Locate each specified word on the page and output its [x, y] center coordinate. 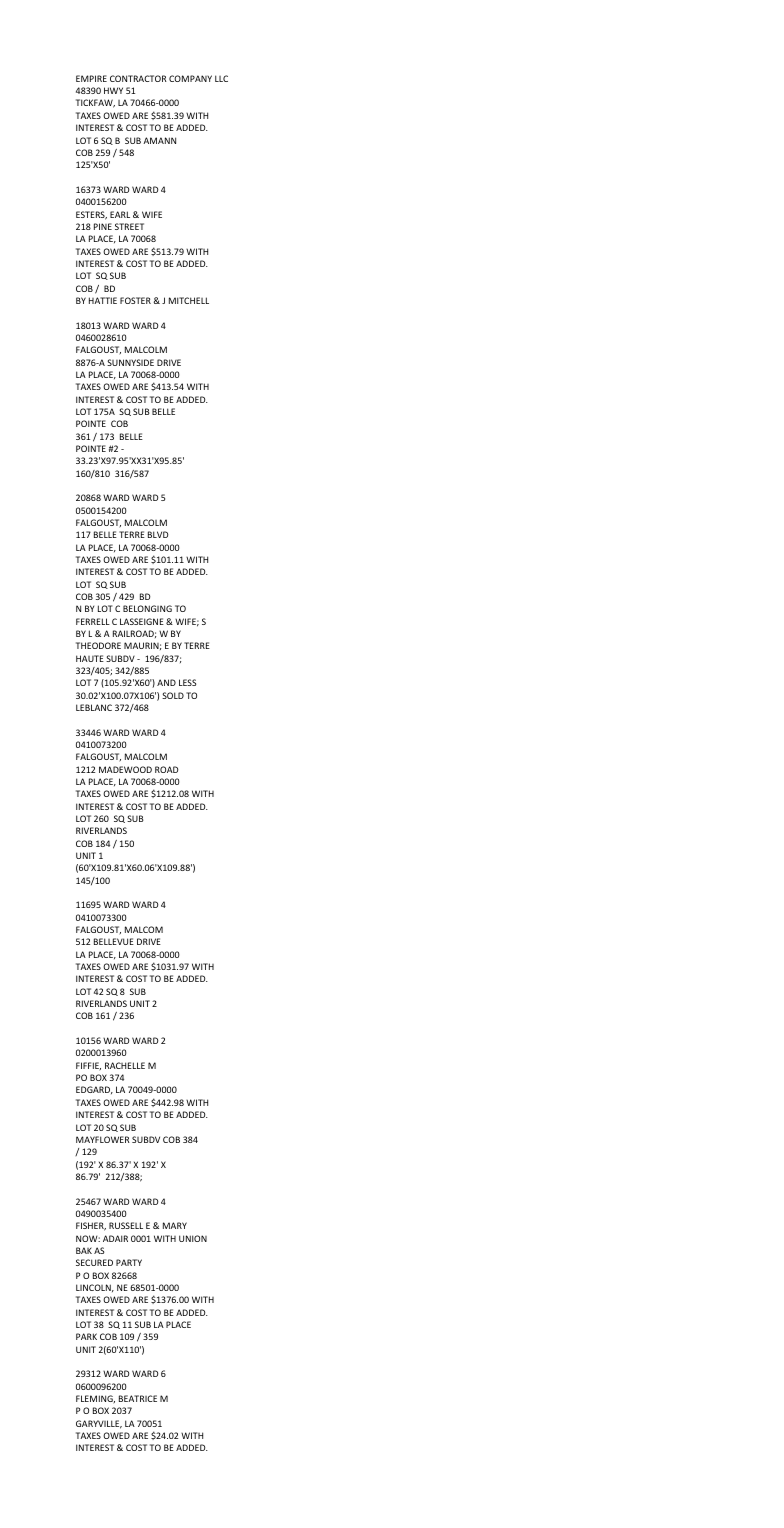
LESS [187, 682]
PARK [86, 1336]
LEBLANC [94, 707]
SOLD [173, 695]
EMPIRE [91, 78]
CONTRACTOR [138, 78]
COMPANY [190, 78]
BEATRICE [138, 1398]
